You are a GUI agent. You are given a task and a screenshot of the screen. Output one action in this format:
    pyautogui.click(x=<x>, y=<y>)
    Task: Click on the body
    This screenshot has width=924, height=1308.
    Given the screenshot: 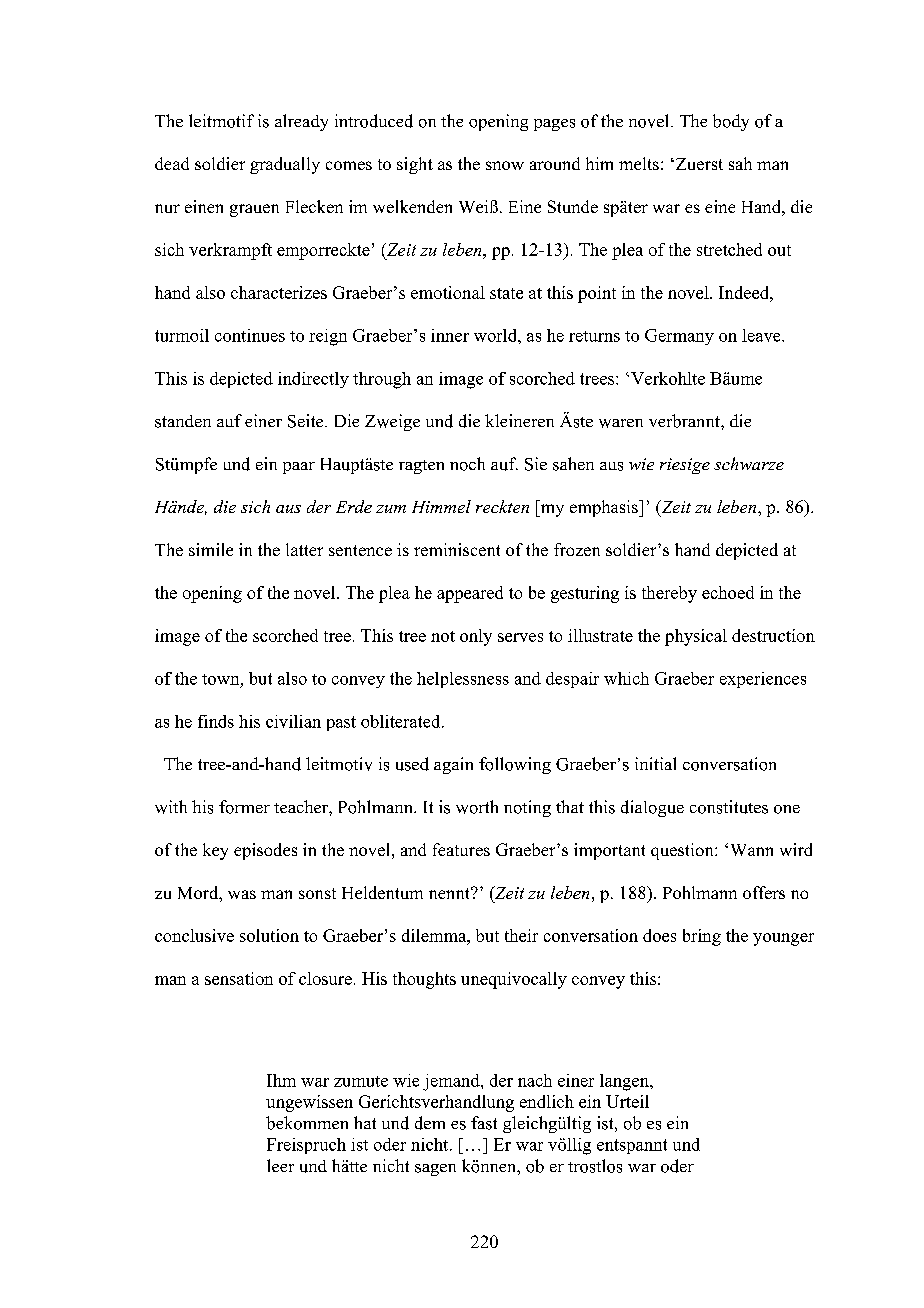 What is the action you would take?
    pyautogui.click(x=731, y=122)
